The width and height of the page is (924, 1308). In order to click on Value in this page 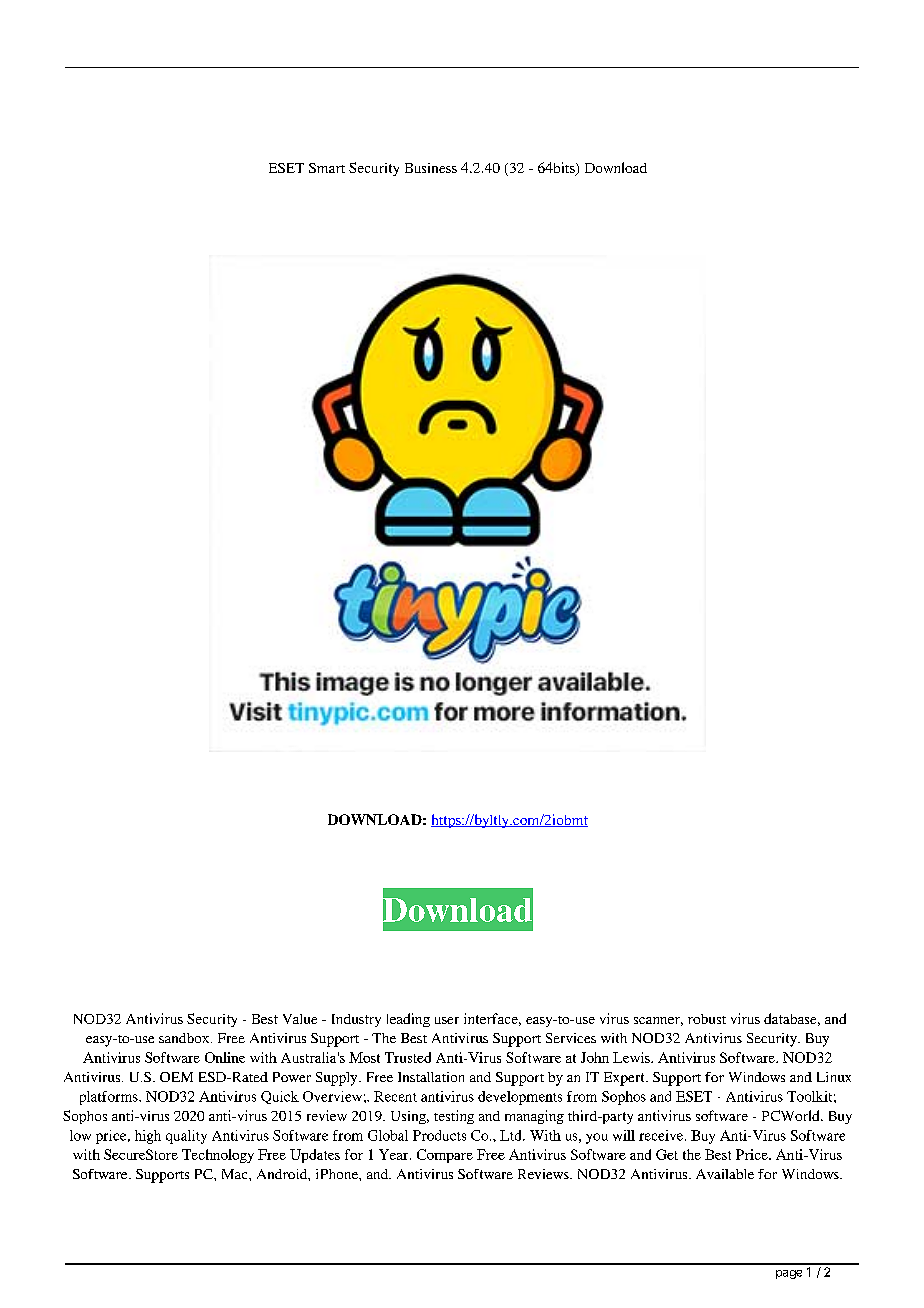, I will do `click(300, 1019)`.
